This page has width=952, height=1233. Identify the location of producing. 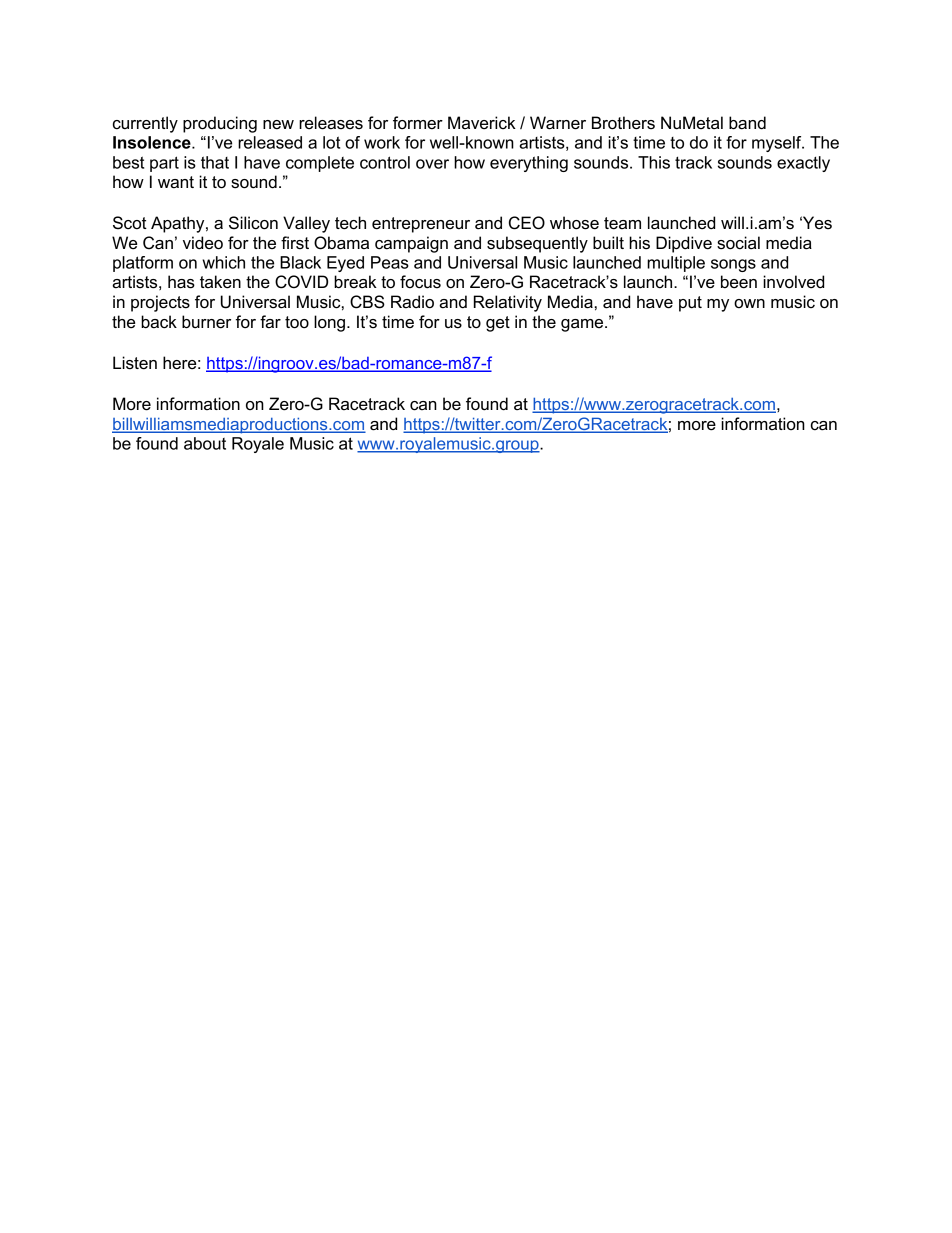
(220, 124).
